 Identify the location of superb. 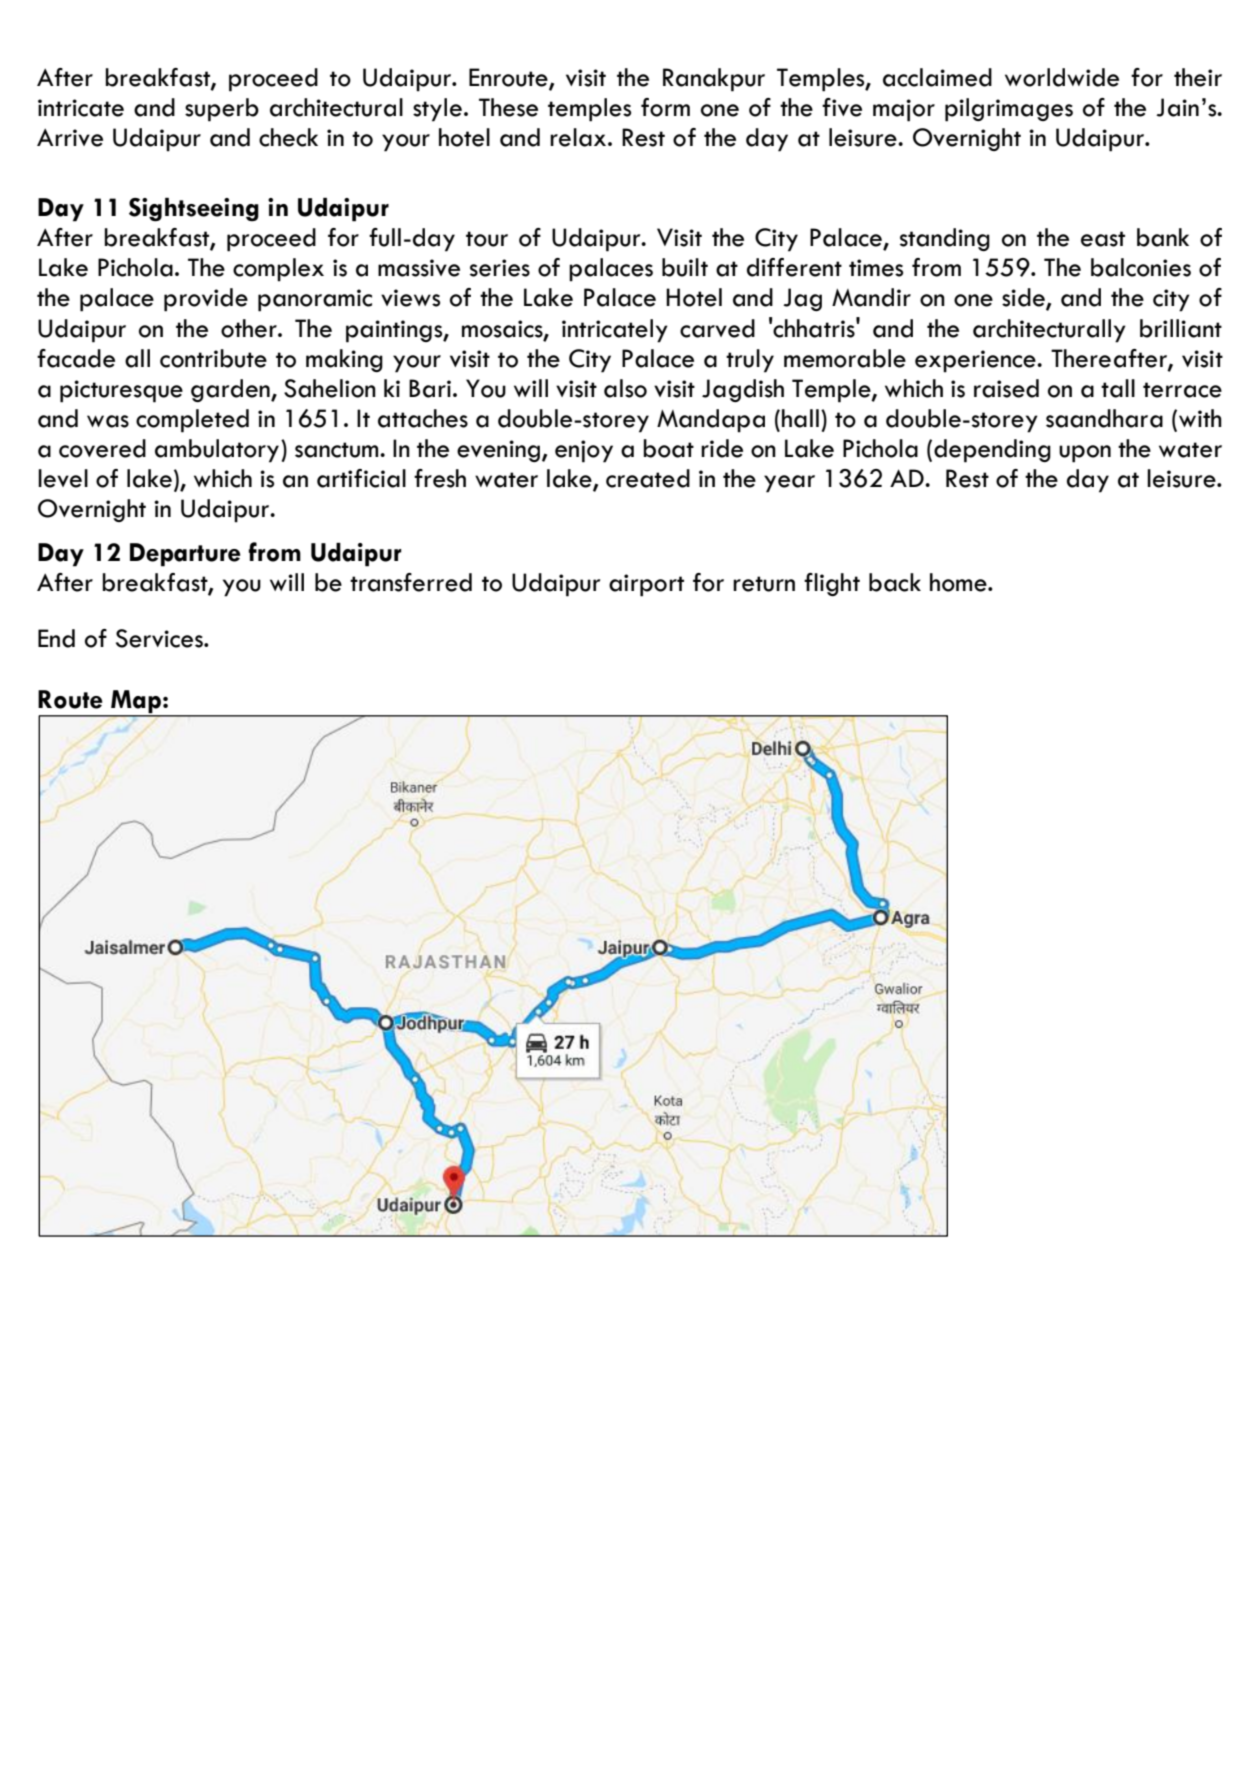
(222, 110).
